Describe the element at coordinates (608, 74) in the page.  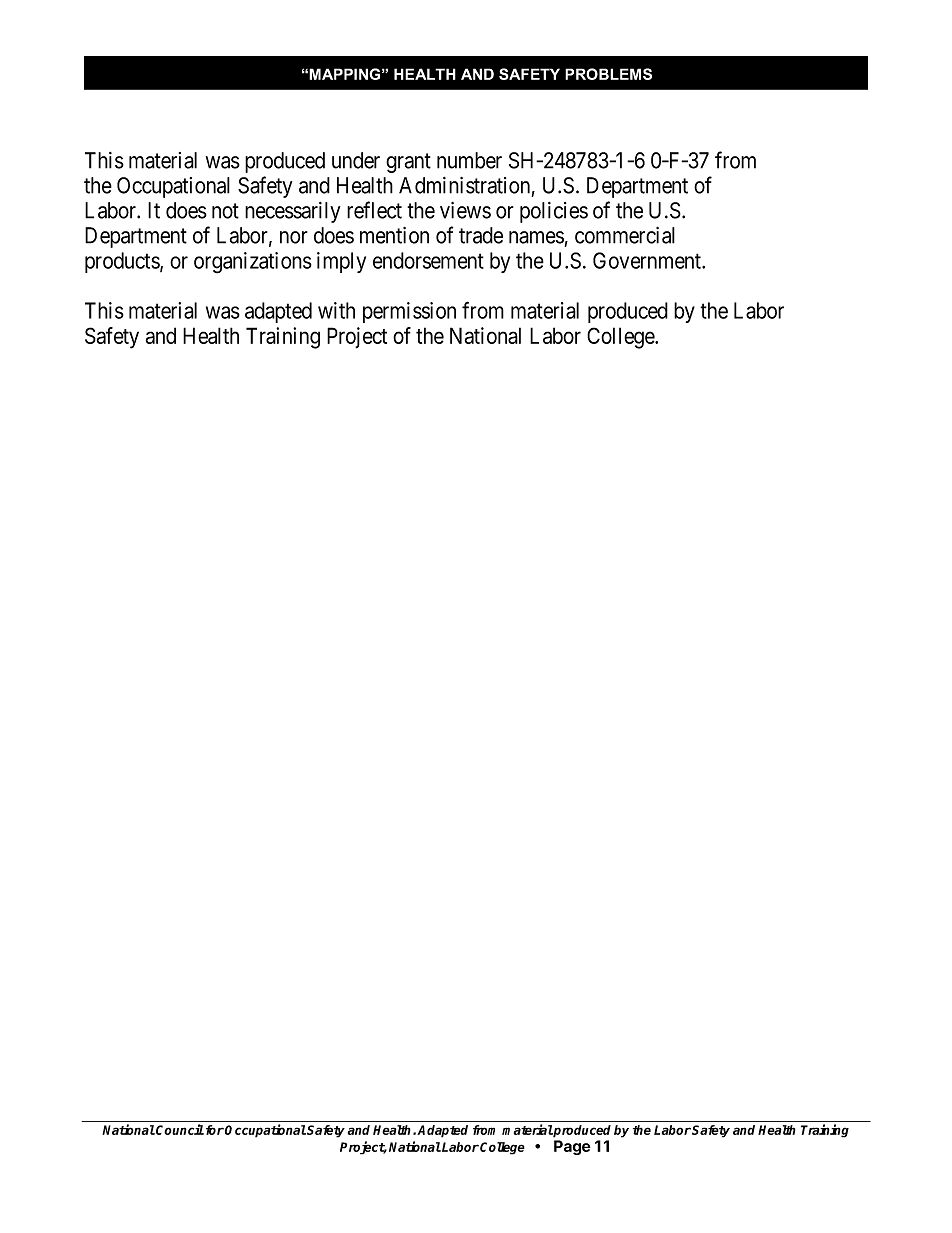
I see `PROBLEMS` at that location.
